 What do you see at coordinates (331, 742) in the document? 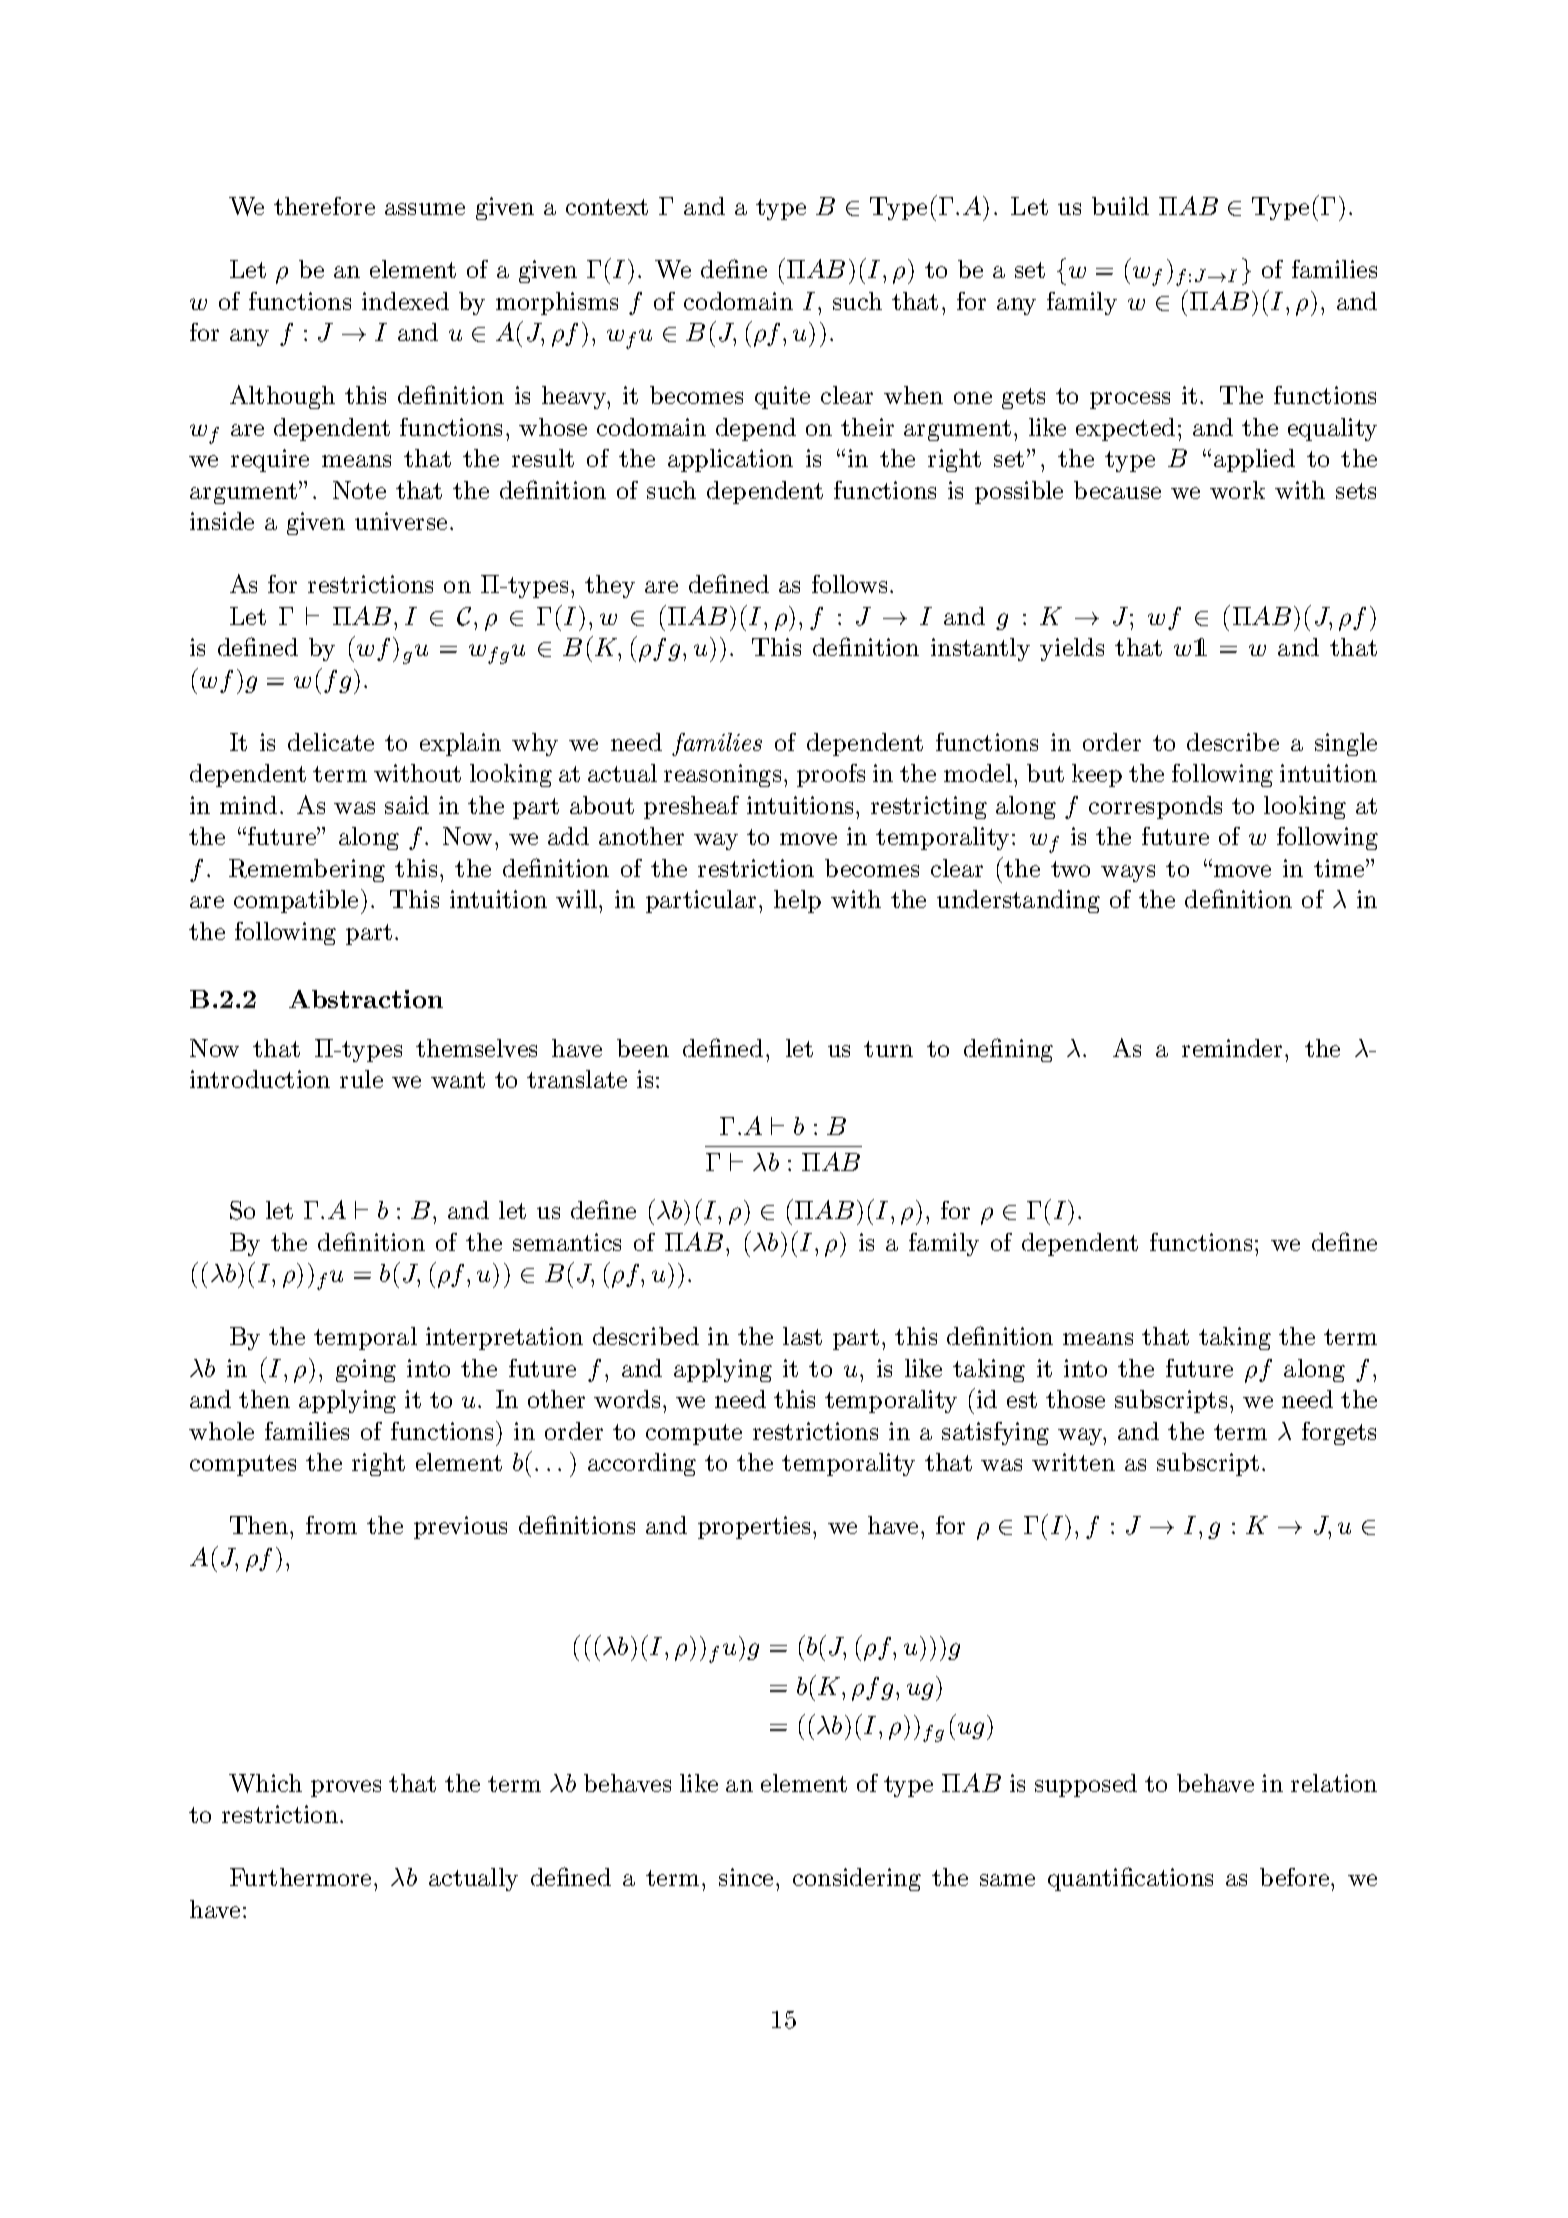
I see `delicate` at bounding box center [331, 742].
